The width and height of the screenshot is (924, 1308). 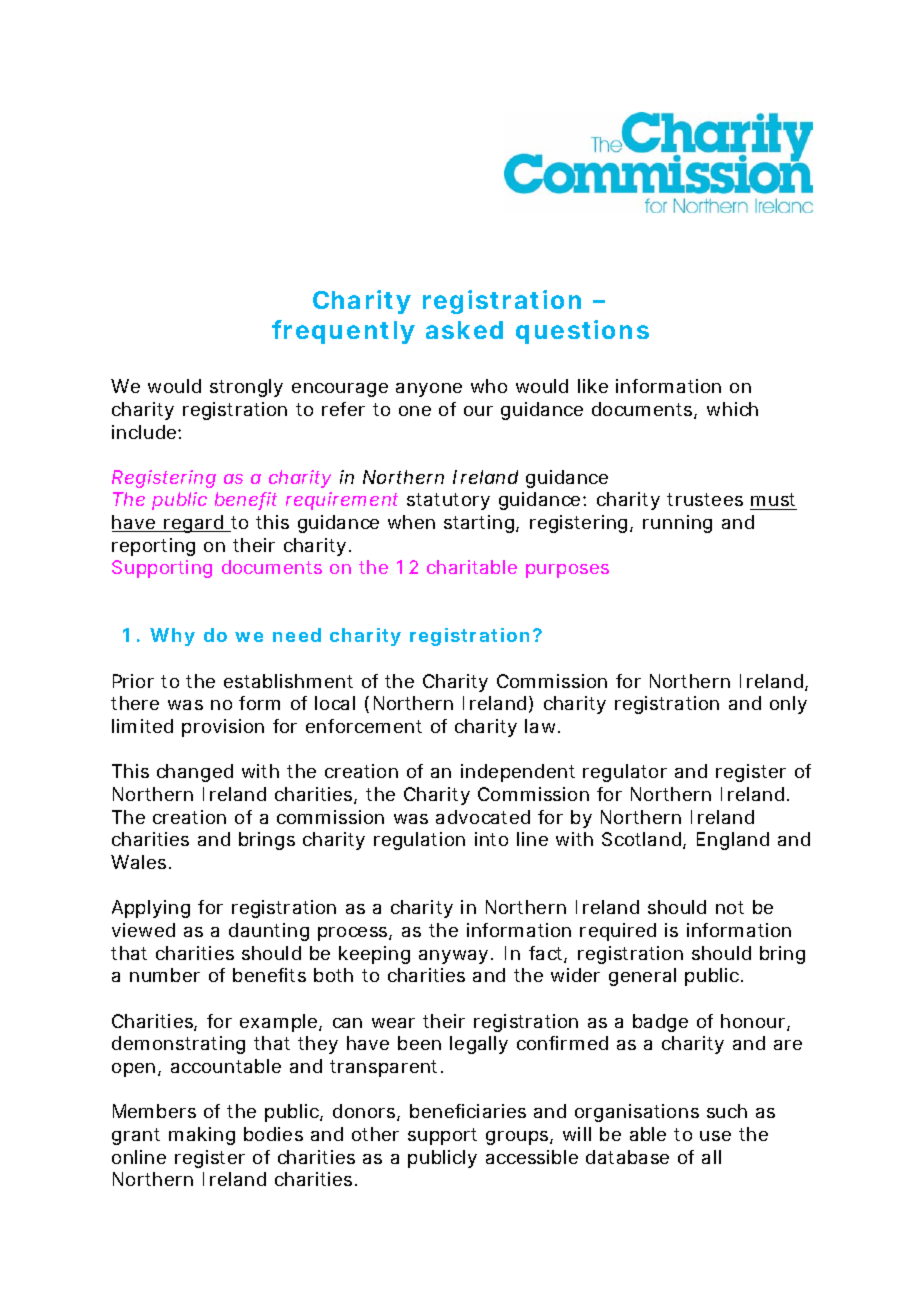 I want to click on only, so click(x=788, y=705).
